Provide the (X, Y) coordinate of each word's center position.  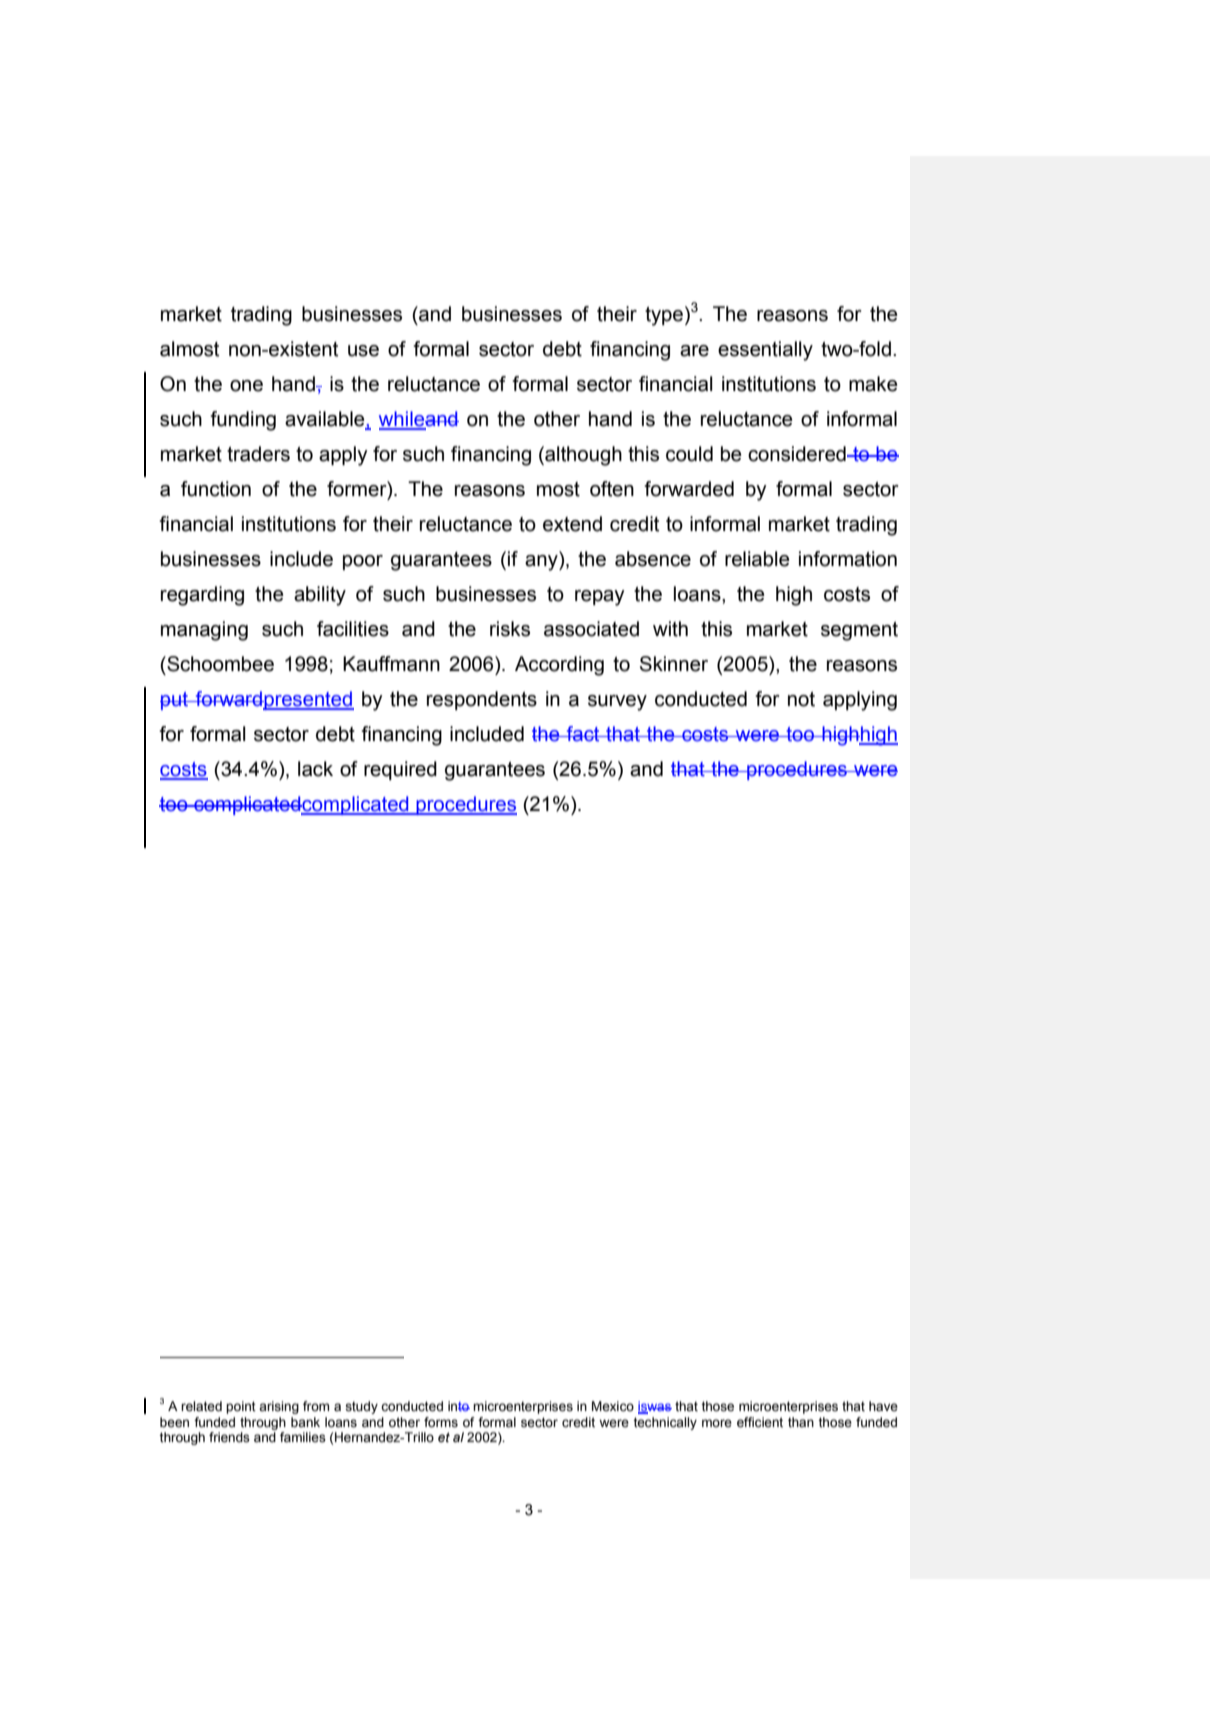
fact (583, 734)
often (612, 489)
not (801, 699)
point (241, 1407)
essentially (765, 351)
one (246, 386)
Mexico (613, 1406)
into (459, 1406)
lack (315, 769)
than (801, 1422)
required (400, 770)
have (883, 1406)
